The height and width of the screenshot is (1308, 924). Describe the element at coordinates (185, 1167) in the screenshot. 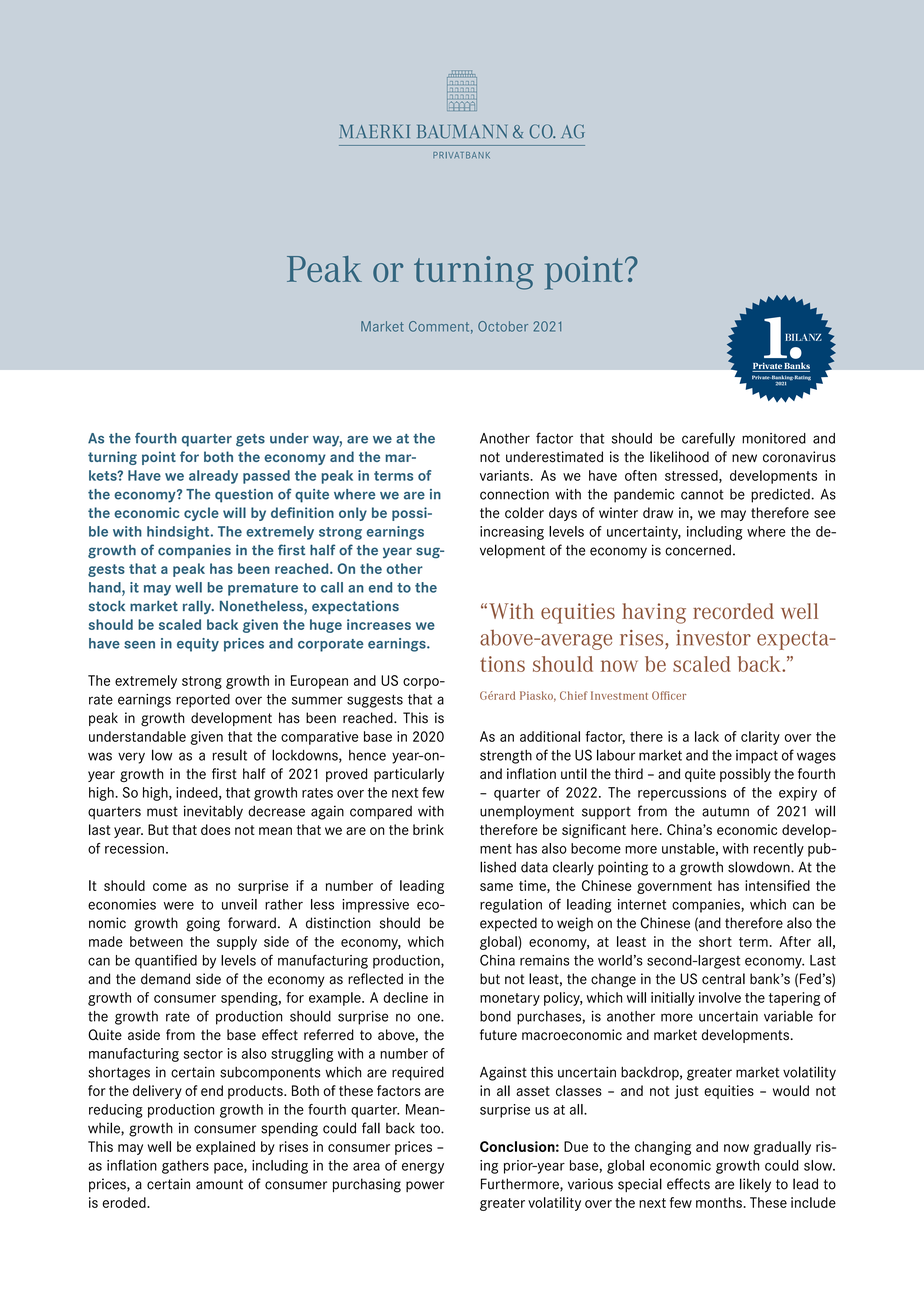

I see `gathers` at that location.
